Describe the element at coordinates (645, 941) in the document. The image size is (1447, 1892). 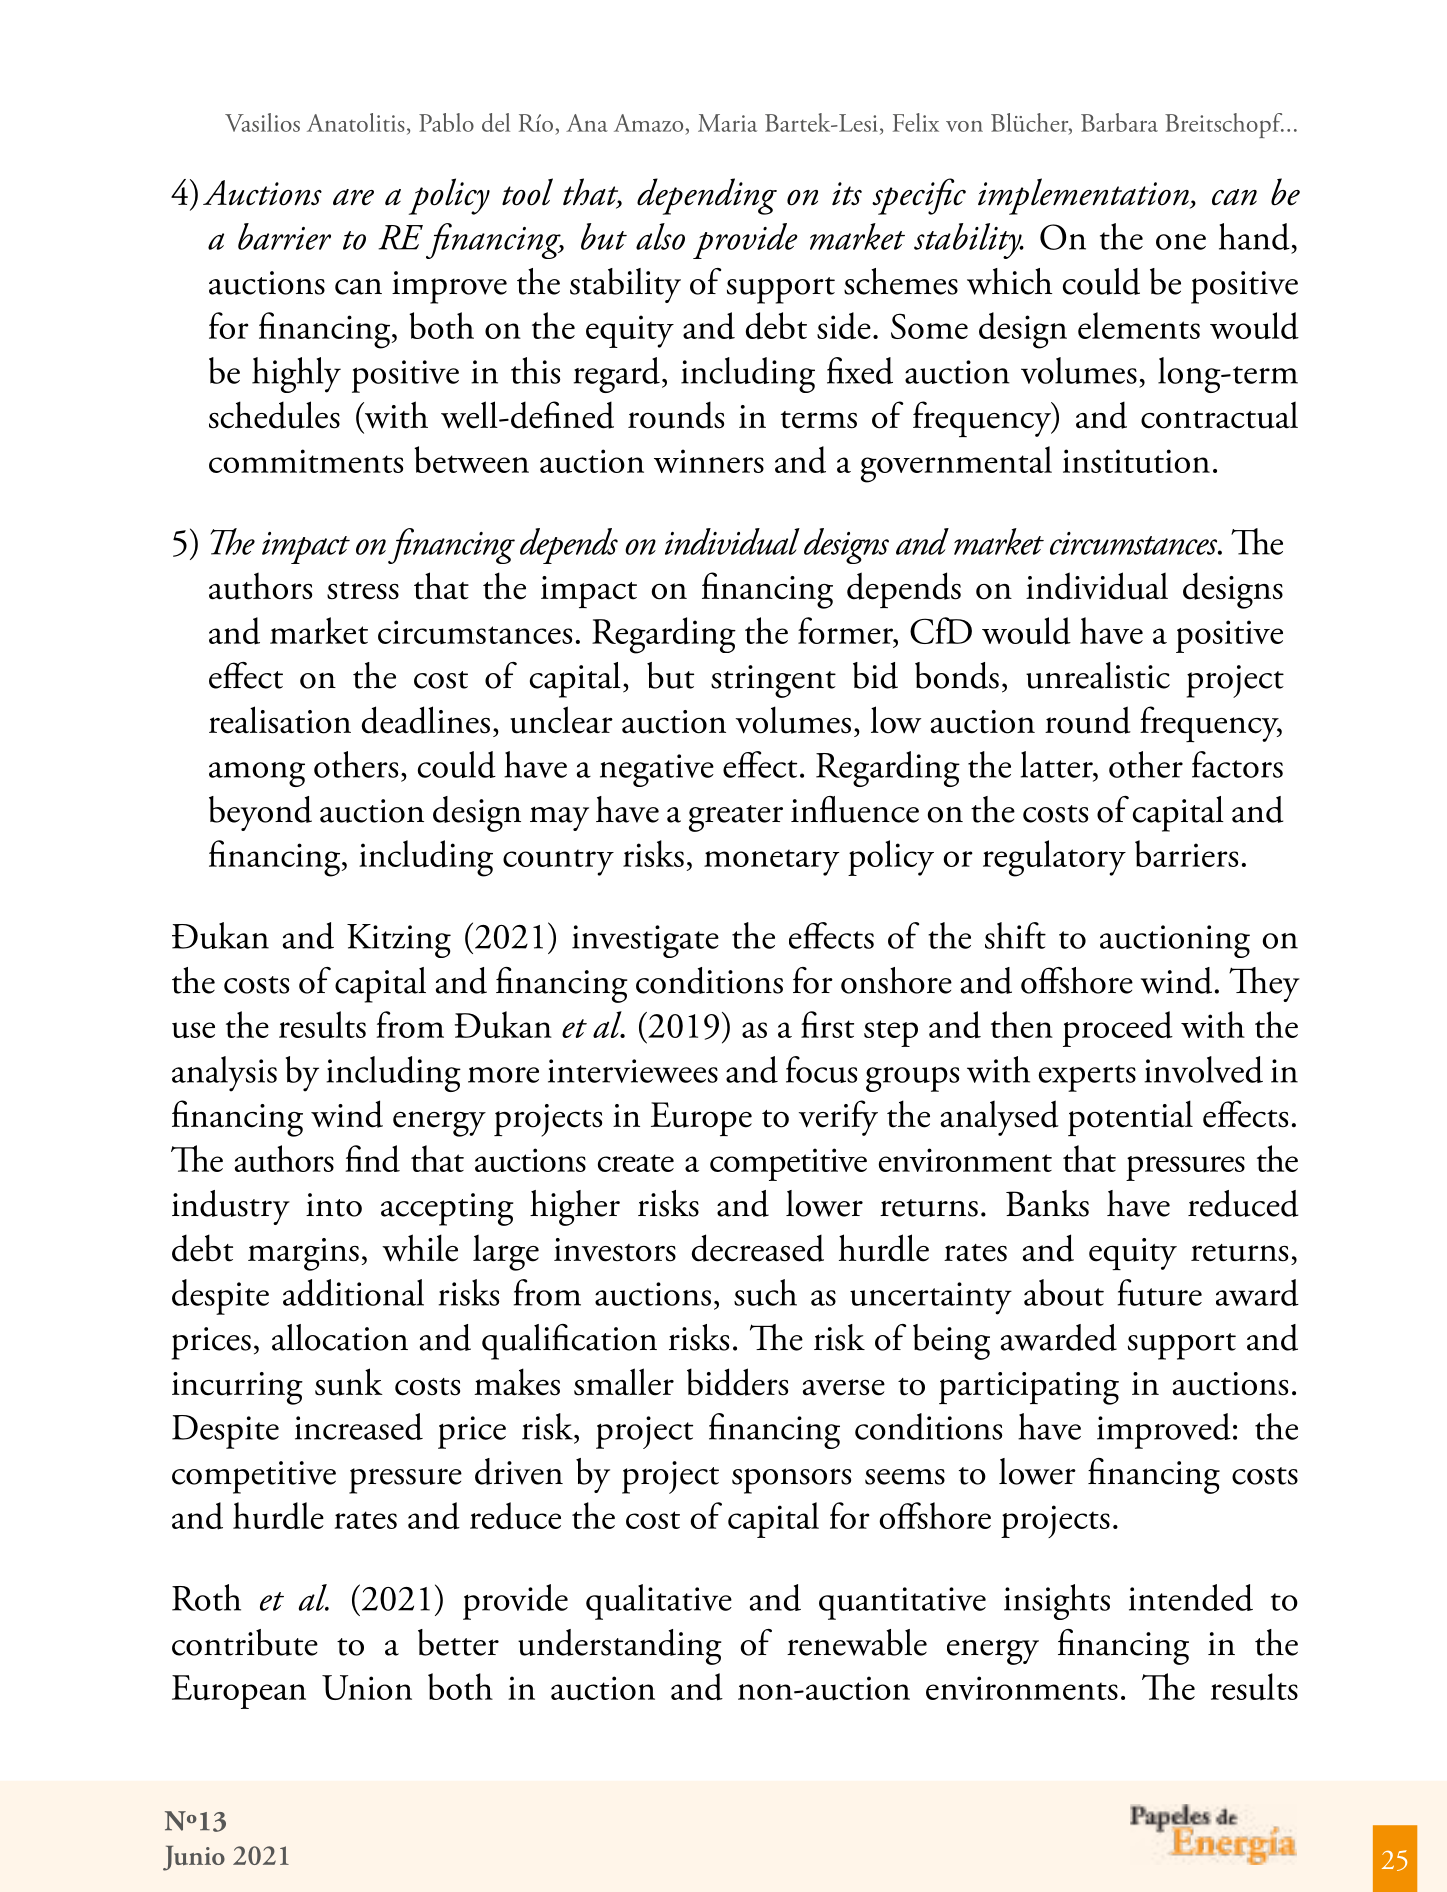
I see `investigate` at that location.
